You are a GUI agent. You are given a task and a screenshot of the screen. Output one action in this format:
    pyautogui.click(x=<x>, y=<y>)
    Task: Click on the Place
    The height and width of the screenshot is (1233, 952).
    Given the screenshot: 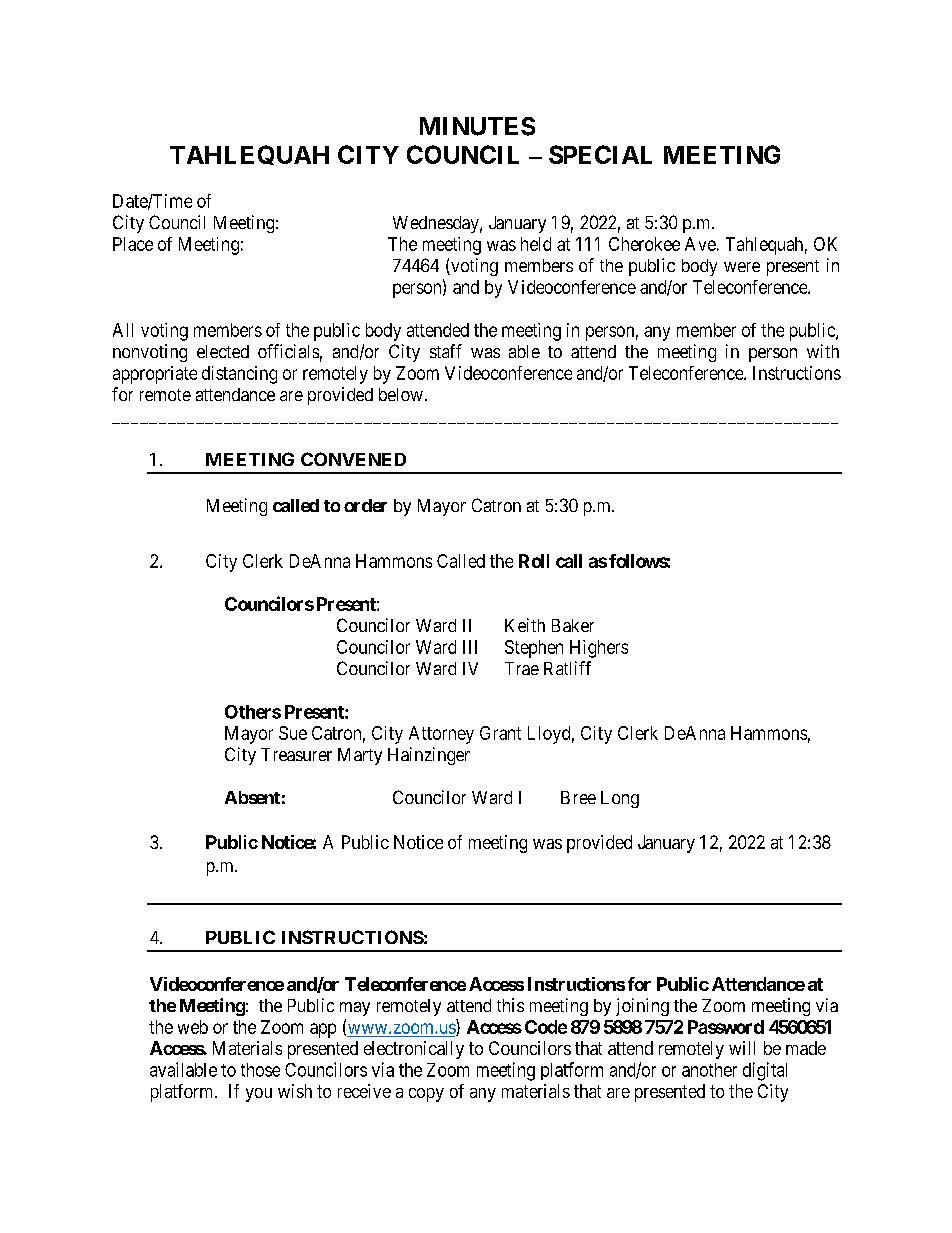 What is the action you would take?
    pyautogui.click(x=133, y=244)
